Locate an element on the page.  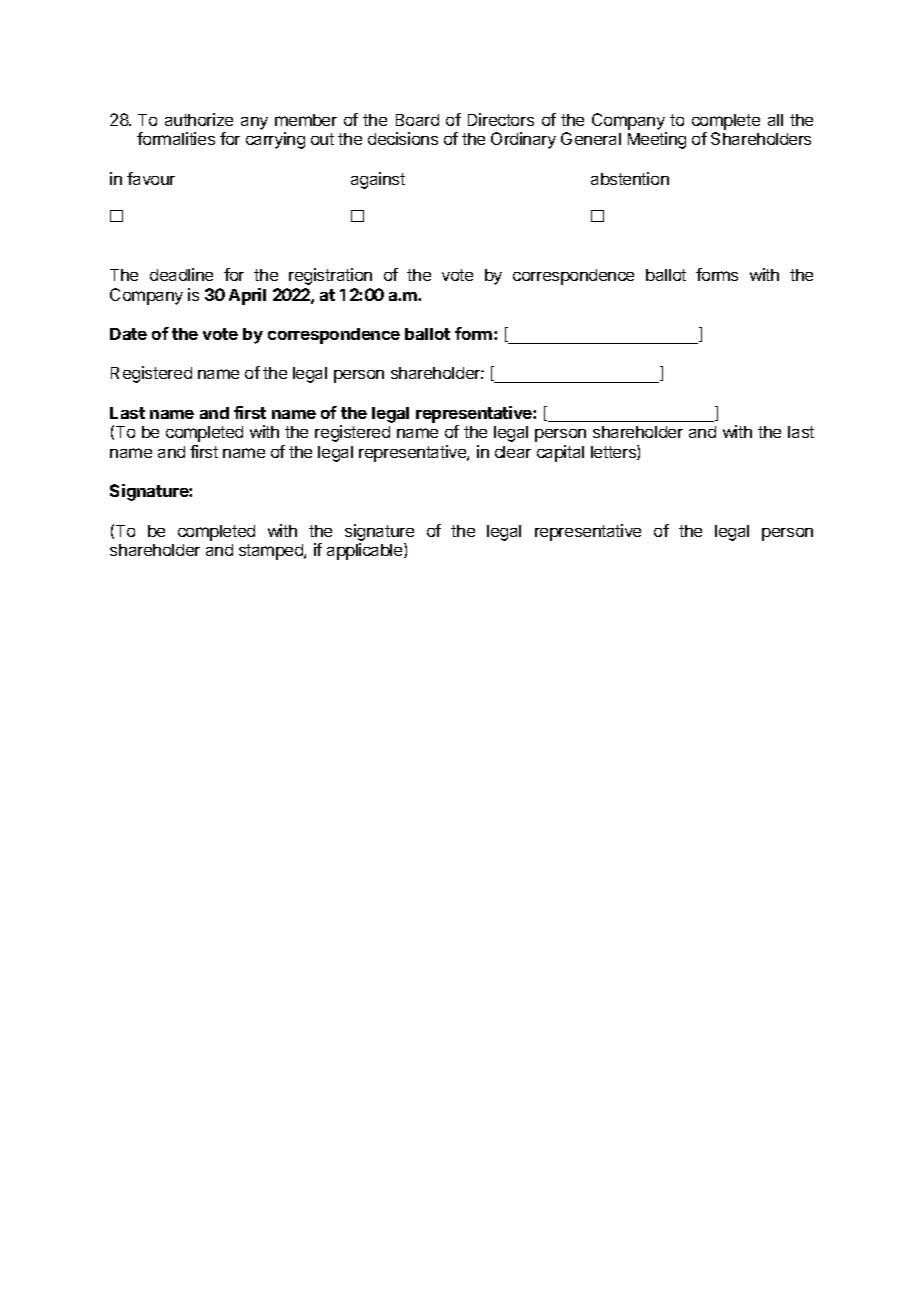
registration is located at coordinates (330, 276).
